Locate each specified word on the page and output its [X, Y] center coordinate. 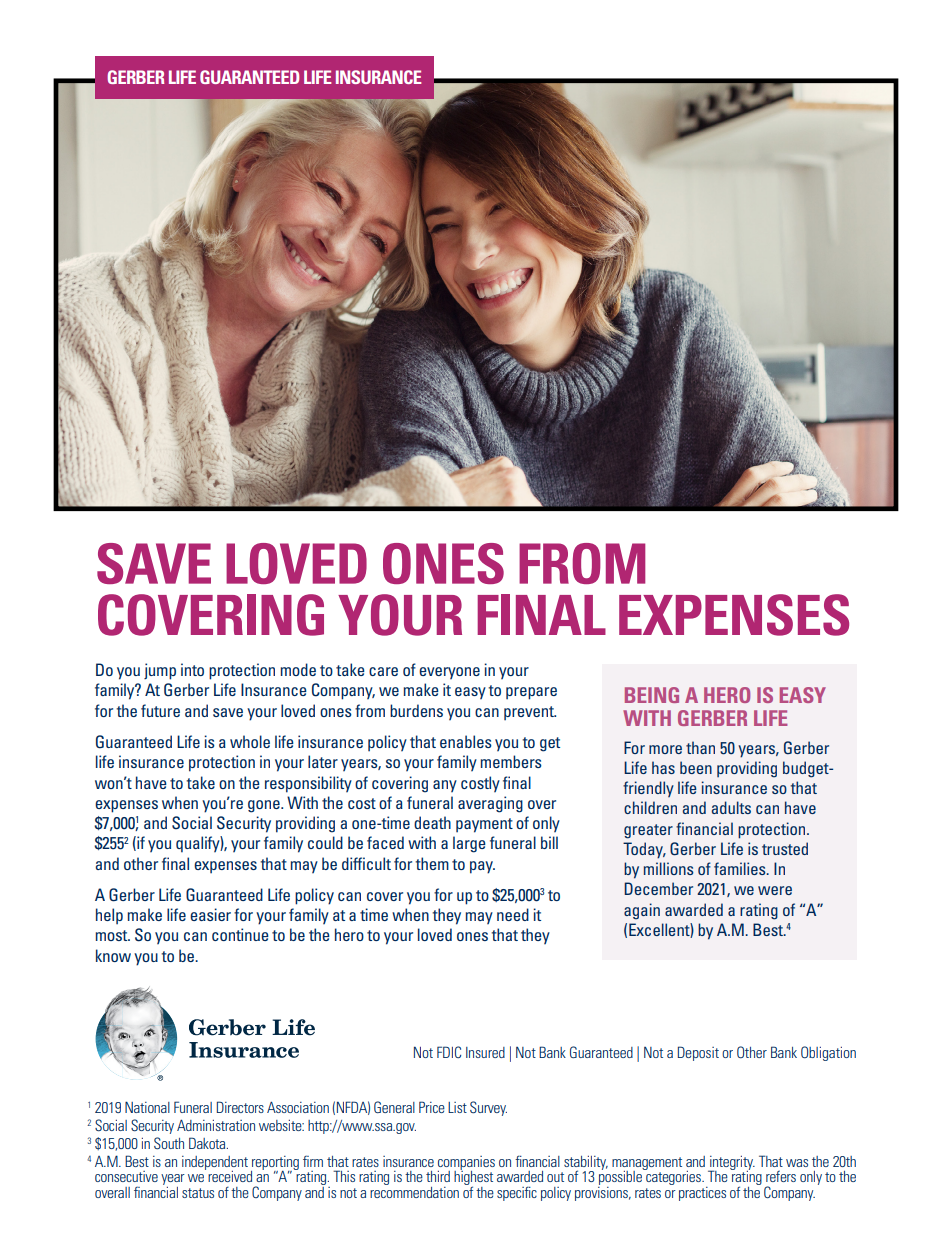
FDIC [449, 1052]
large [469, 844]
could [325, 842]
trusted [785, 848]
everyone [449, 673]
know [113, 955]
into [192, 669]
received [230, 1176]
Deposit [698, 1053]
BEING [652, 695]
